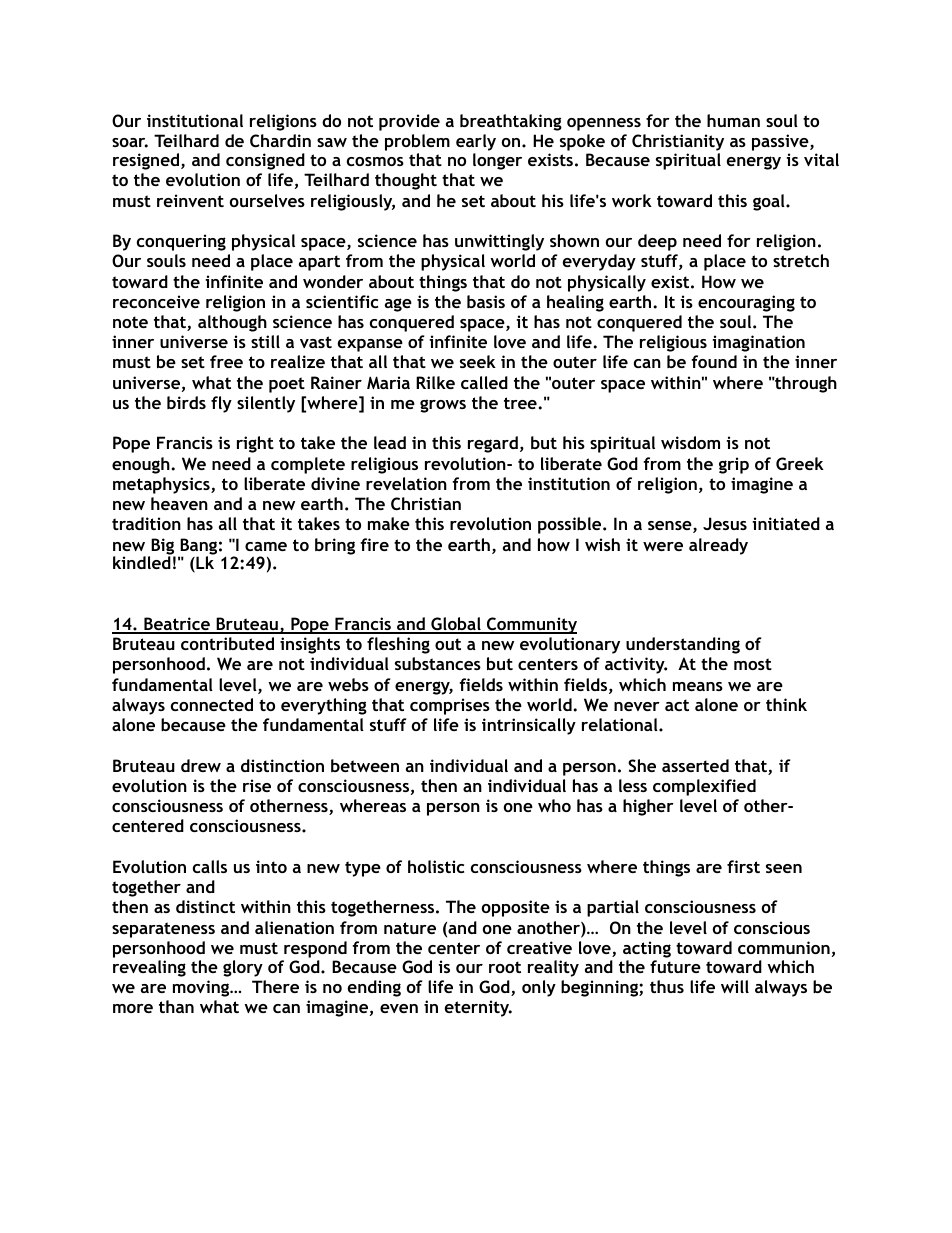  Describe the element at coordinates (733, 120) in the screenshot. I see `human` at that location.
